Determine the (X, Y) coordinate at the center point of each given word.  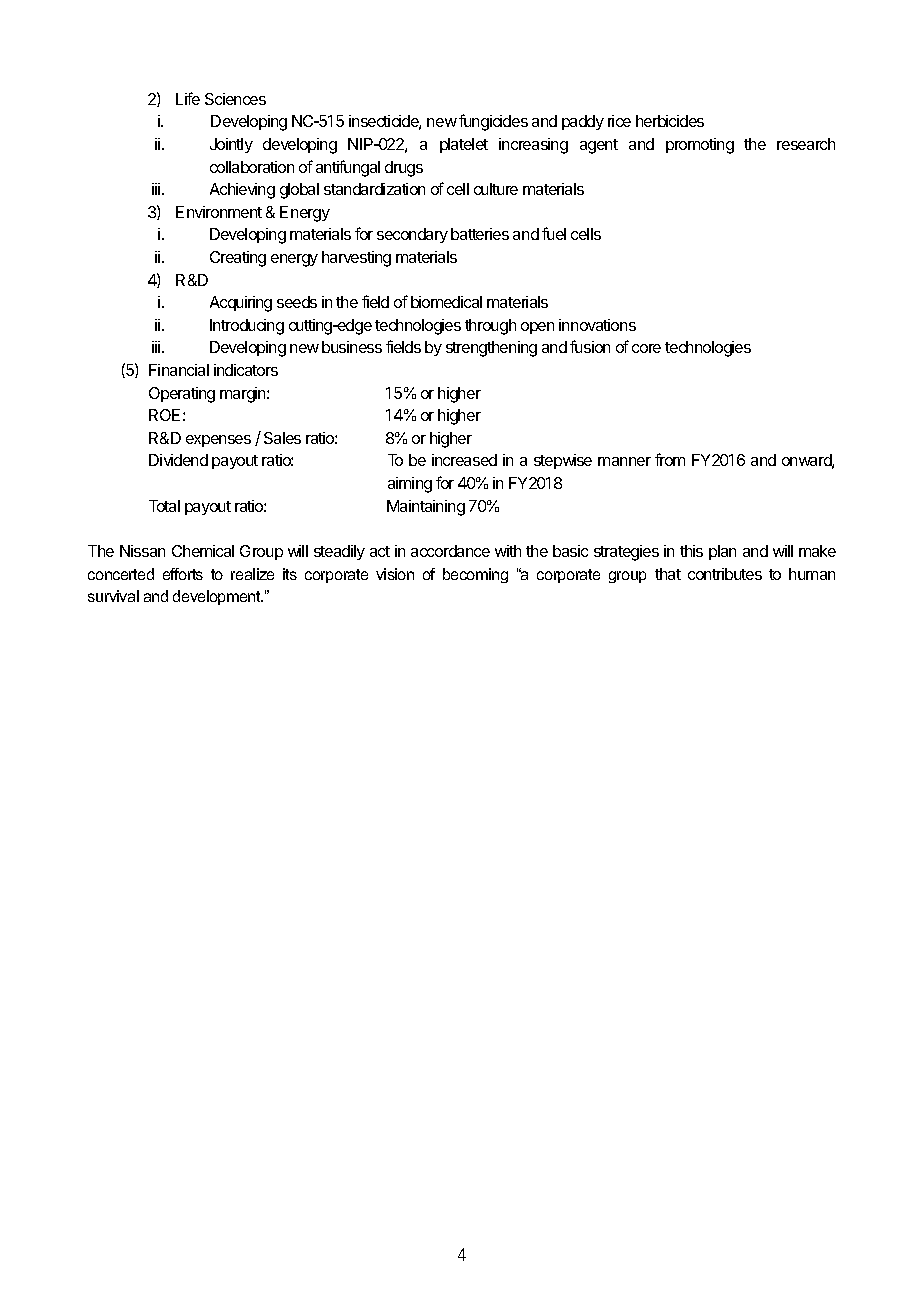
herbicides (670, 121)
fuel (554, 233)
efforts (183, 574)
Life (188, 98)
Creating (238, 259)
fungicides (493, 122)
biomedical (446, 302)
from (670, 459)
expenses (218, 441)
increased (464, 460)
